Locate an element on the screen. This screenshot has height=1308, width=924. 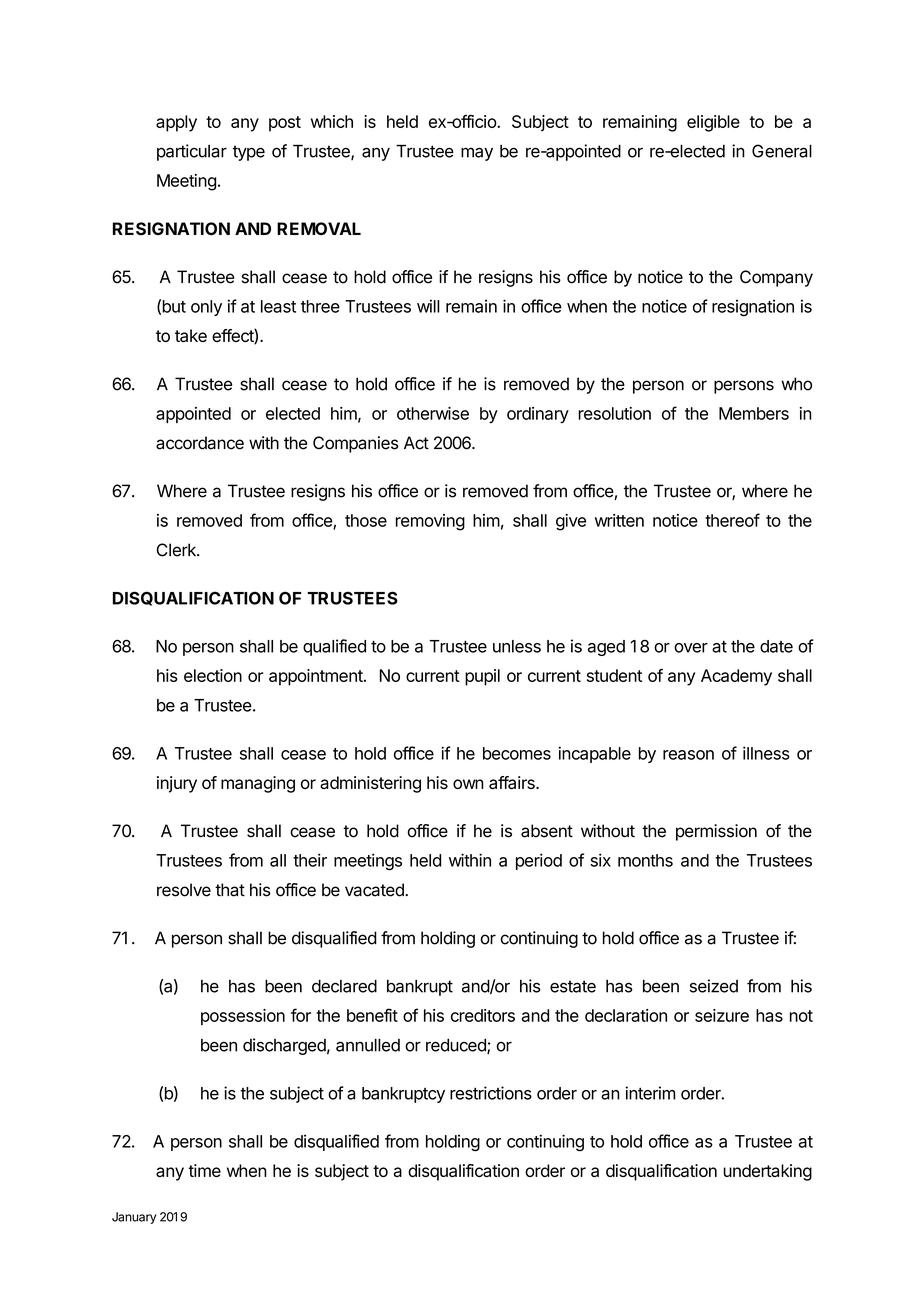
eligible is located at coordinates (713, 123).
